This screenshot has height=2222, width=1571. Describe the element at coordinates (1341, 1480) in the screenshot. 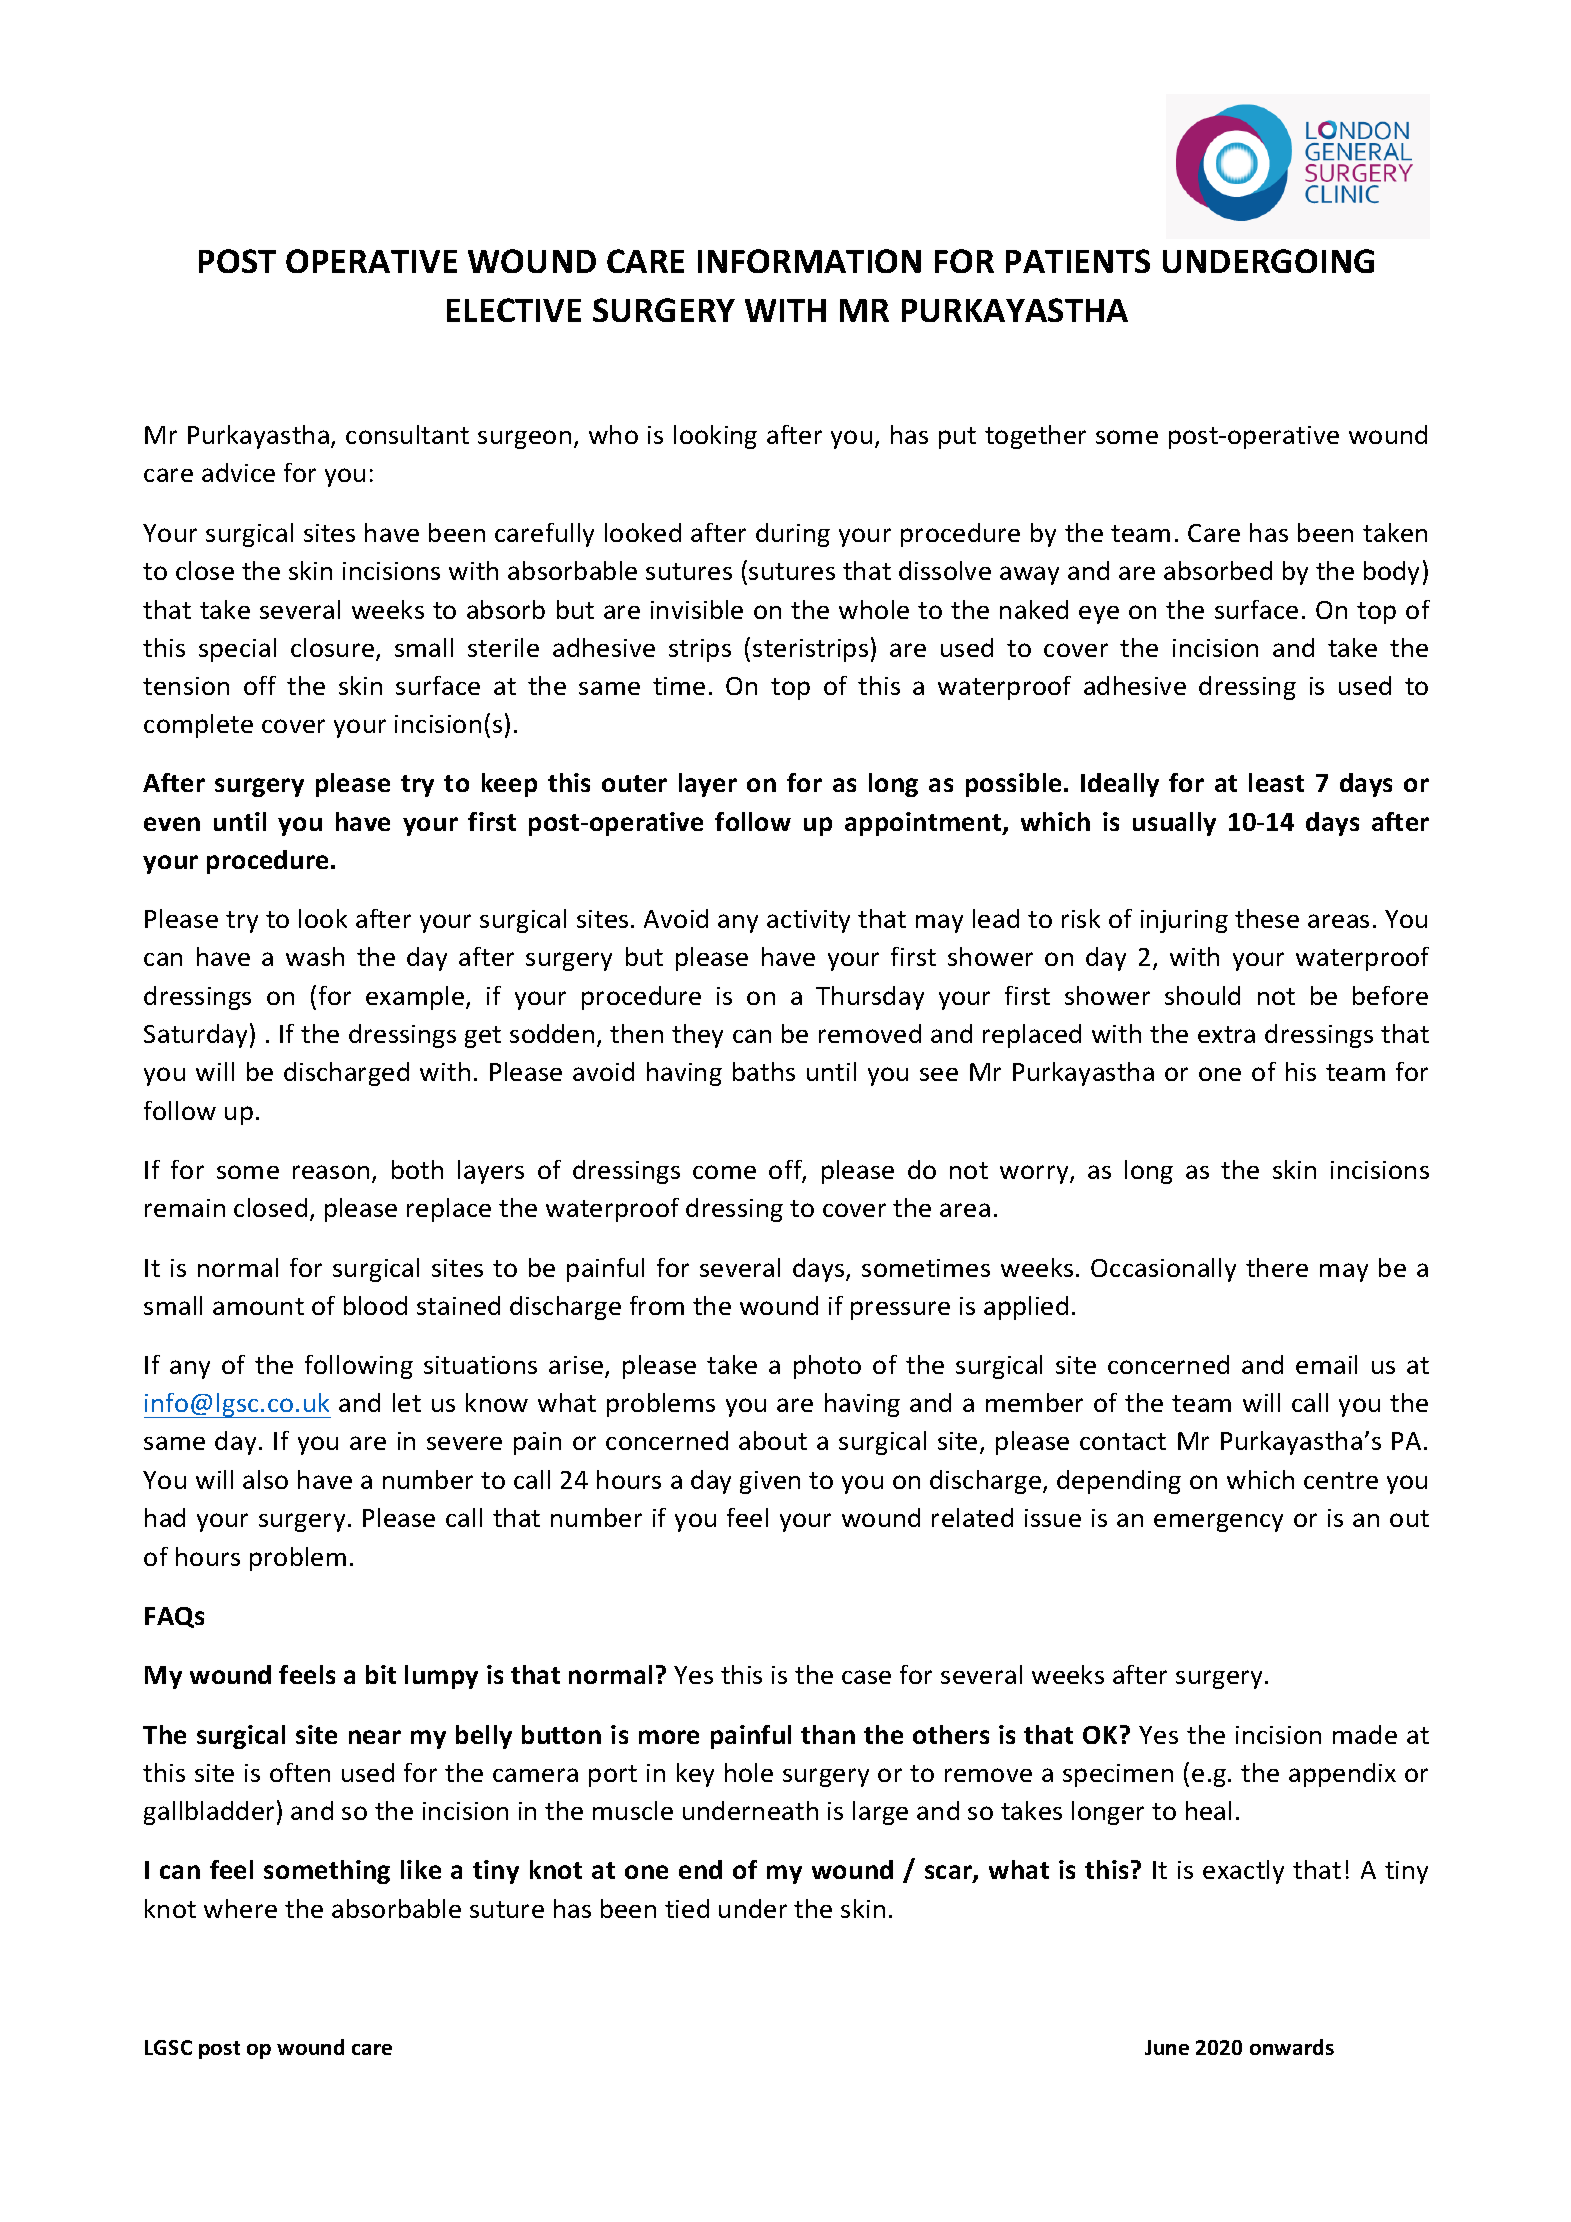

I see `centre` at that location.
